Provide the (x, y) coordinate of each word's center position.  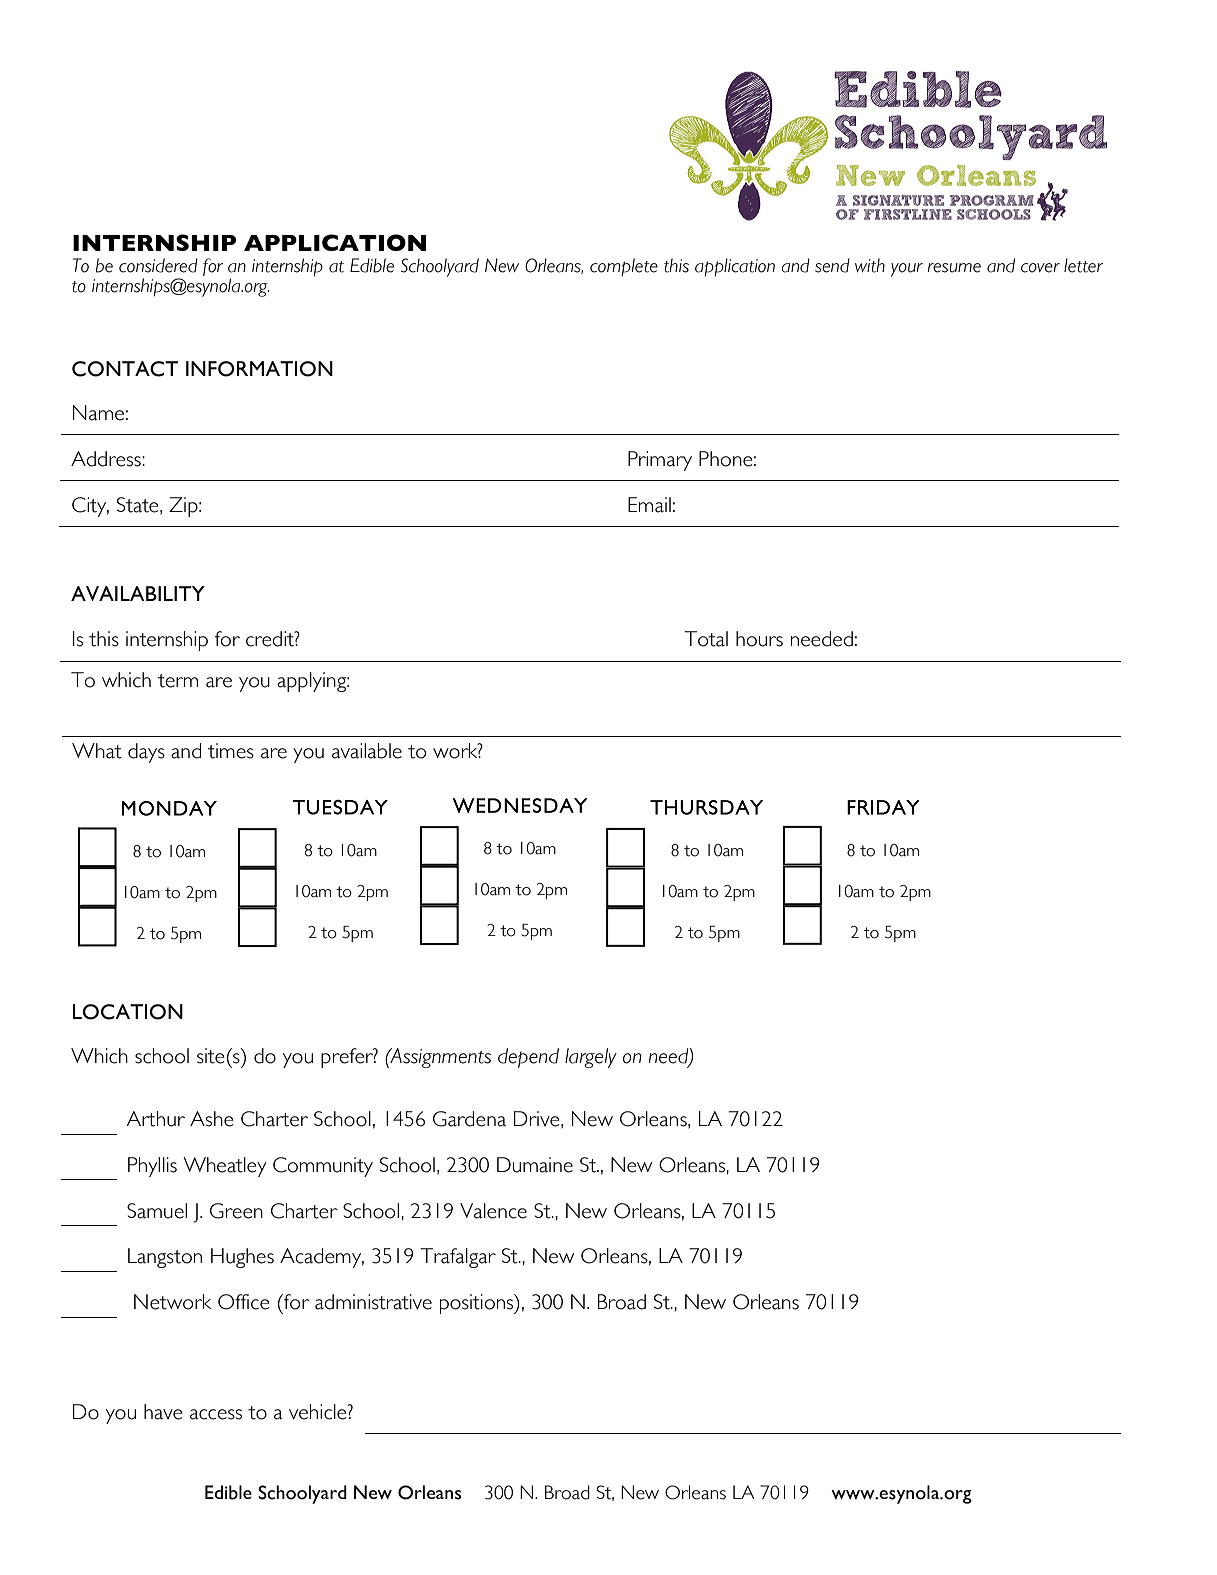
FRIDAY (883, 807)
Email (649, 505)
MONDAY (169, 808)
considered (158, 265)
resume (954, 268)
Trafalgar (458, 1258)
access (216, 1414)
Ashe (212, 1119)
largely (591, 1058)
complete (624, 267)
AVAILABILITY (138, 593)
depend (528, 1058)
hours (759, 639)
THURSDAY (706, 807)
